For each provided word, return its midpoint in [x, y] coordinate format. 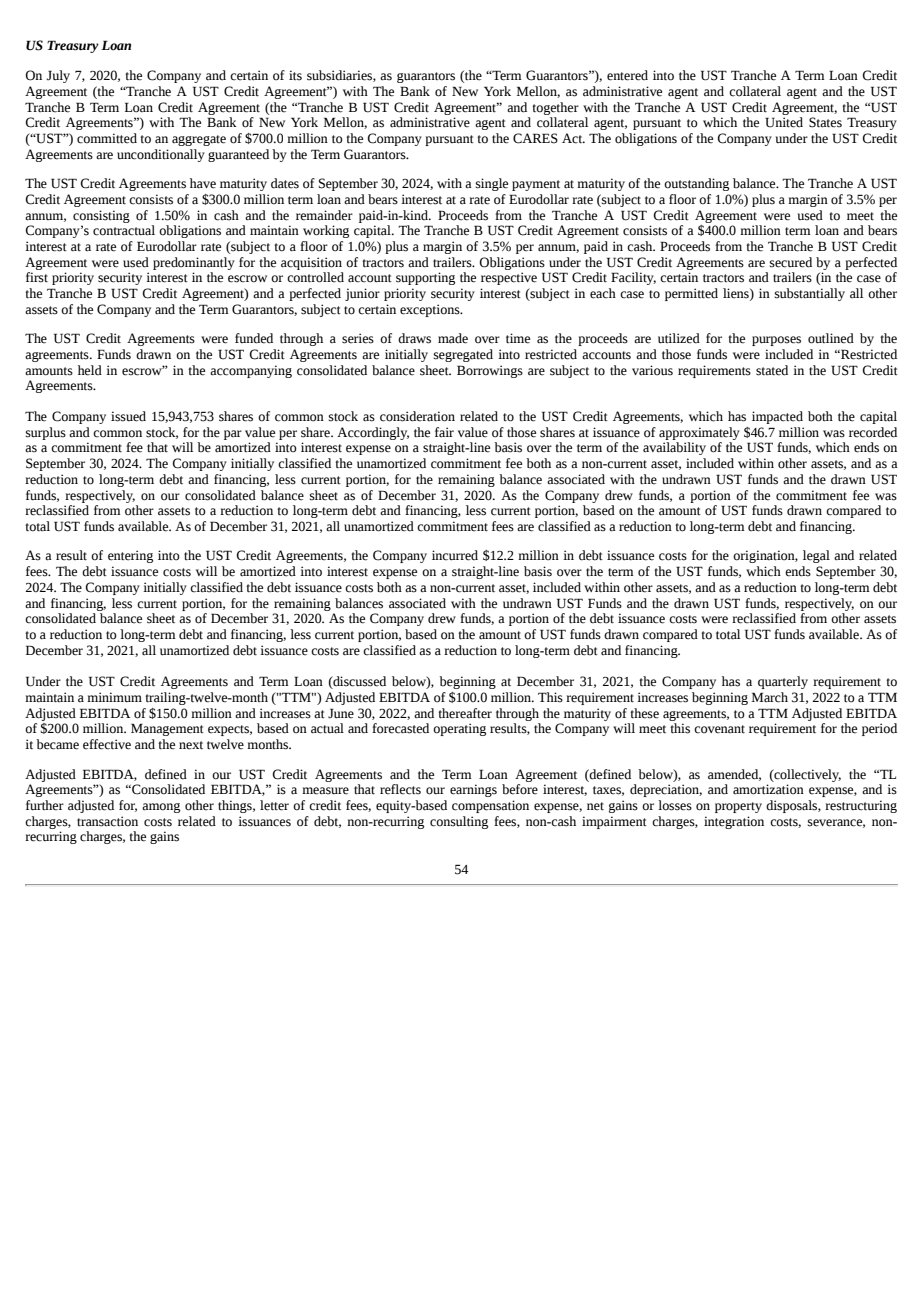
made [453, 338]
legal [816, 556]
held [90, 370]
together [555, 108]
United [784, 122]
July [58, 76]
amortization [768, 789]
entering [130, 556]
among [161, 808]
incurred [455, 555]
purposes [776, 341]
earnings [473, 790]
